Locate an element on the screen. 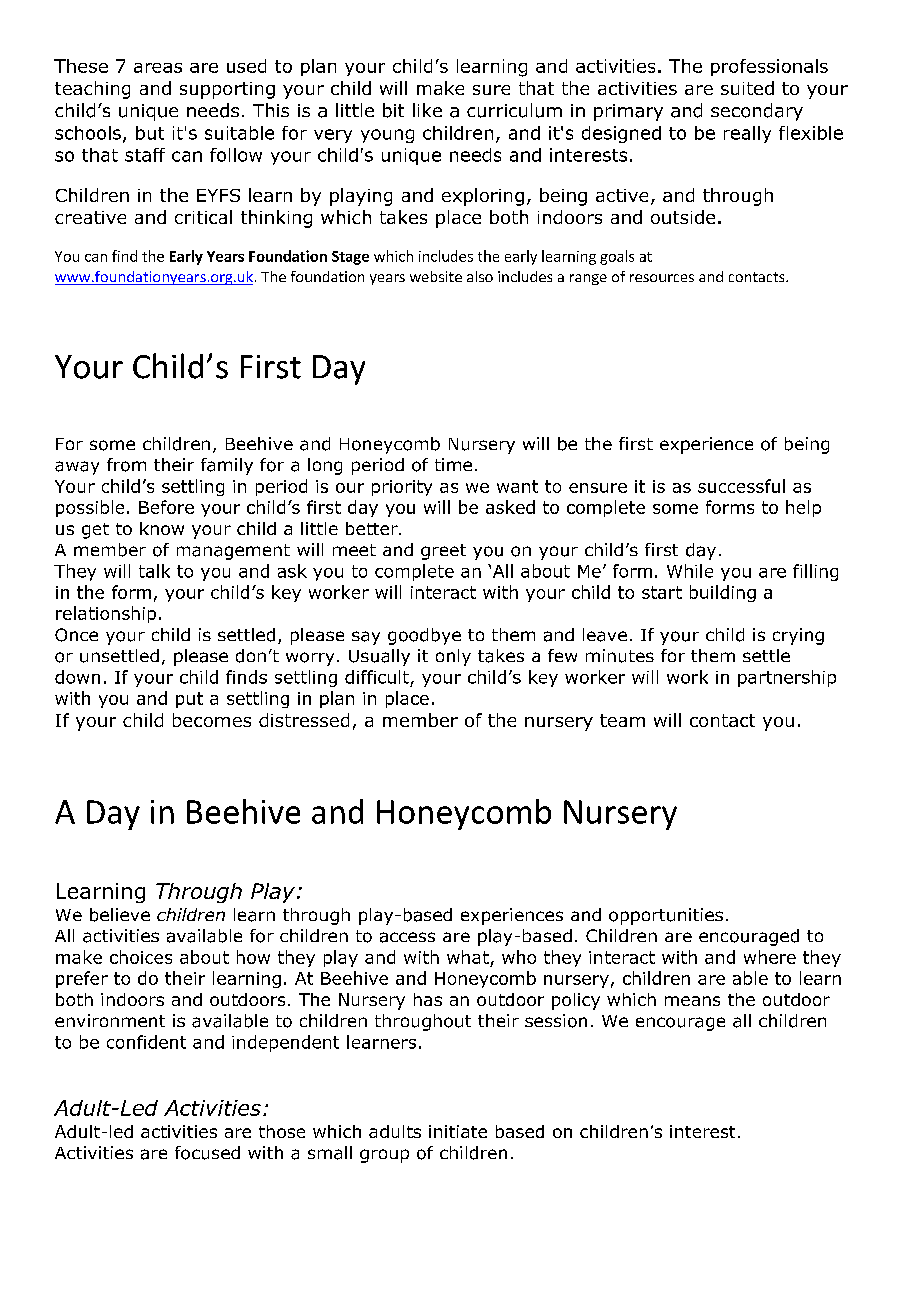 The width and height of the screenshot is (903, 1316). suited is located at coordinates (747, 88).
